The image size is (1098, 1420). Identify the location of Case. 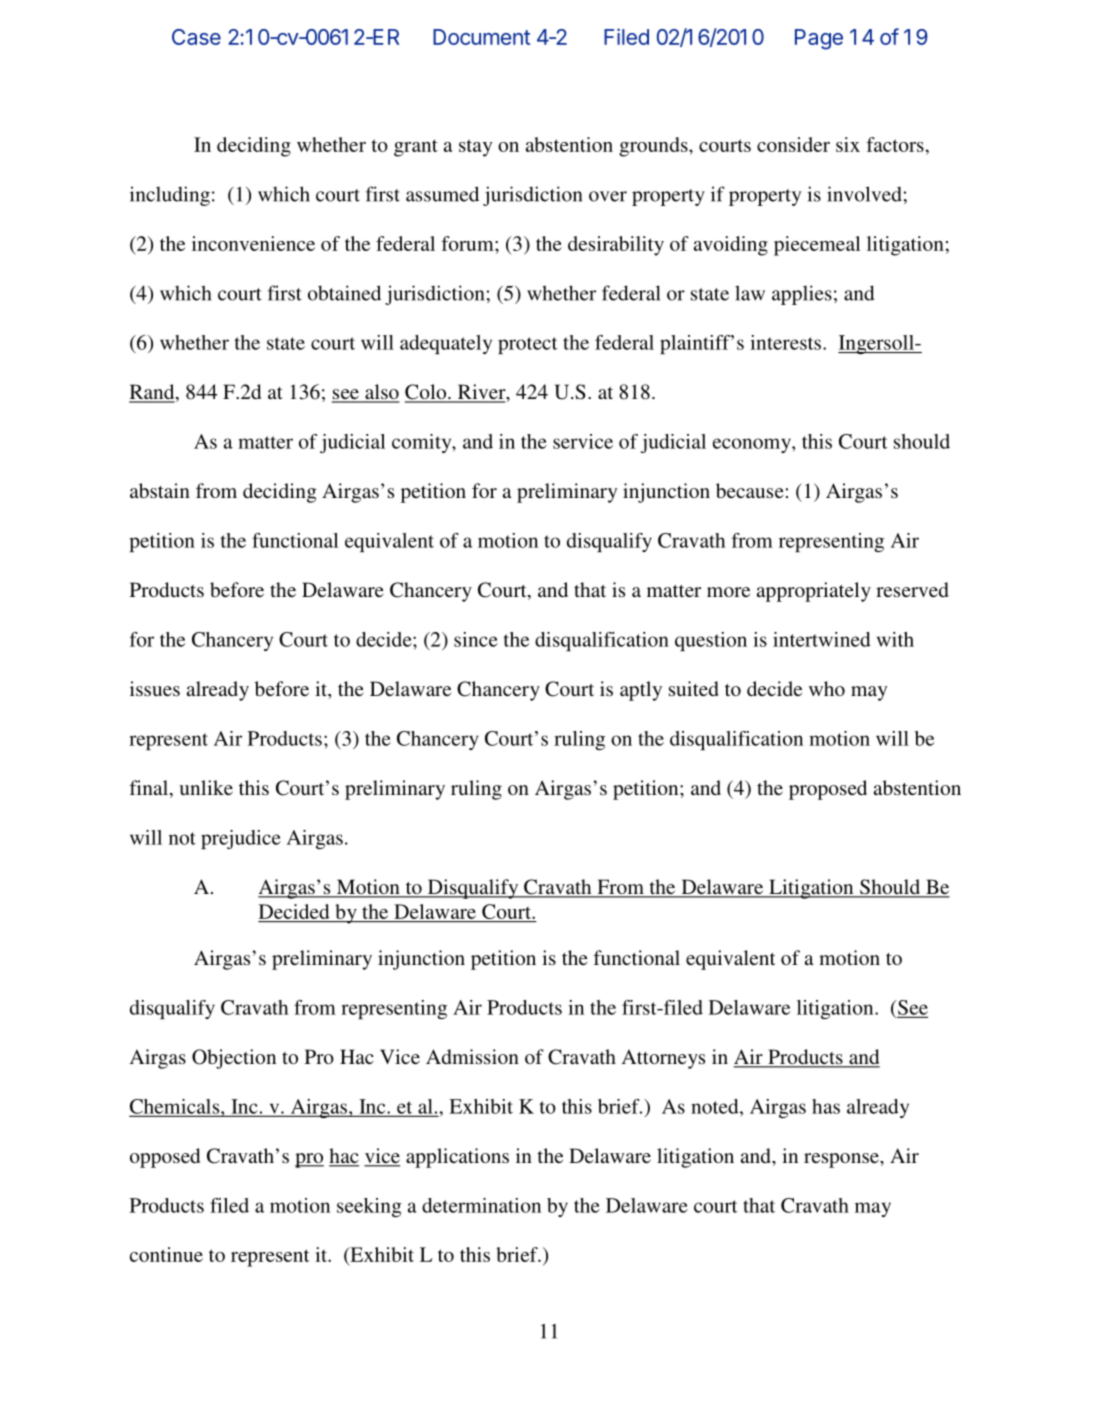
(196, 37).
